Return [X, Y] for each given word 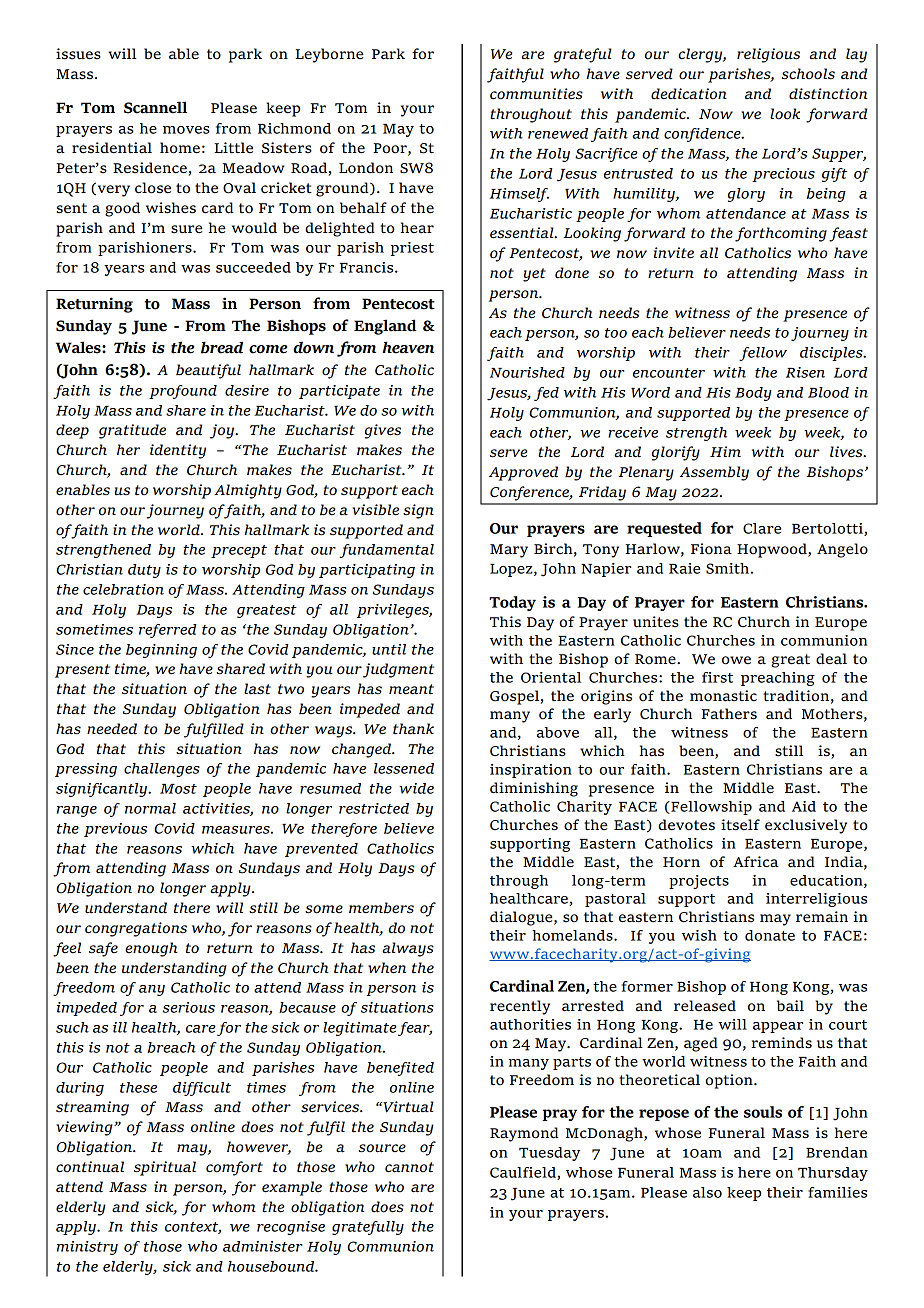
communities [536, 94]
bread [222, 347]
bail [790, 1006]
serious [189, 1007]
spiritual [165, 1168]
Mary [509, 551]
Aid [804, 806]
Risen [805, 372]
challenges [162, 770]
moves [186, 130]
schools [808, 74]
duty [144, 571]
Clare [762, 528]
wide [416, 788]
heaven [408, 347]
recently [520, 1007]
